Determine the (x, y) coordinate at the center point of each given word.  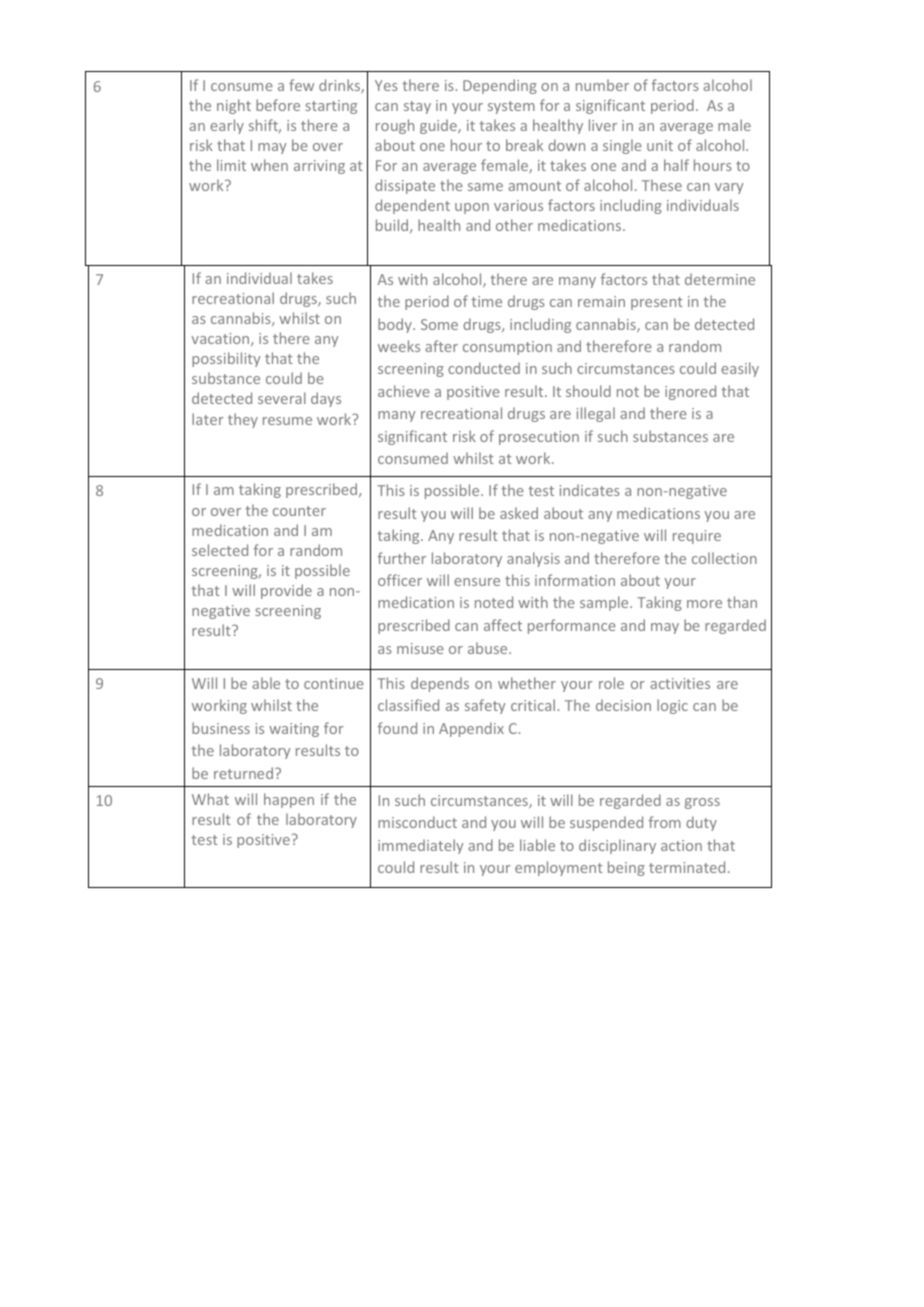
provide (286, 591)
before (278, 105)
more (704, 604)
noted (494, 602)
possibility (226, 359)
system (511, 107)
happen (289, 800)
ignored (690, 392)
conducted (484, 368)
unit (660, 145)
